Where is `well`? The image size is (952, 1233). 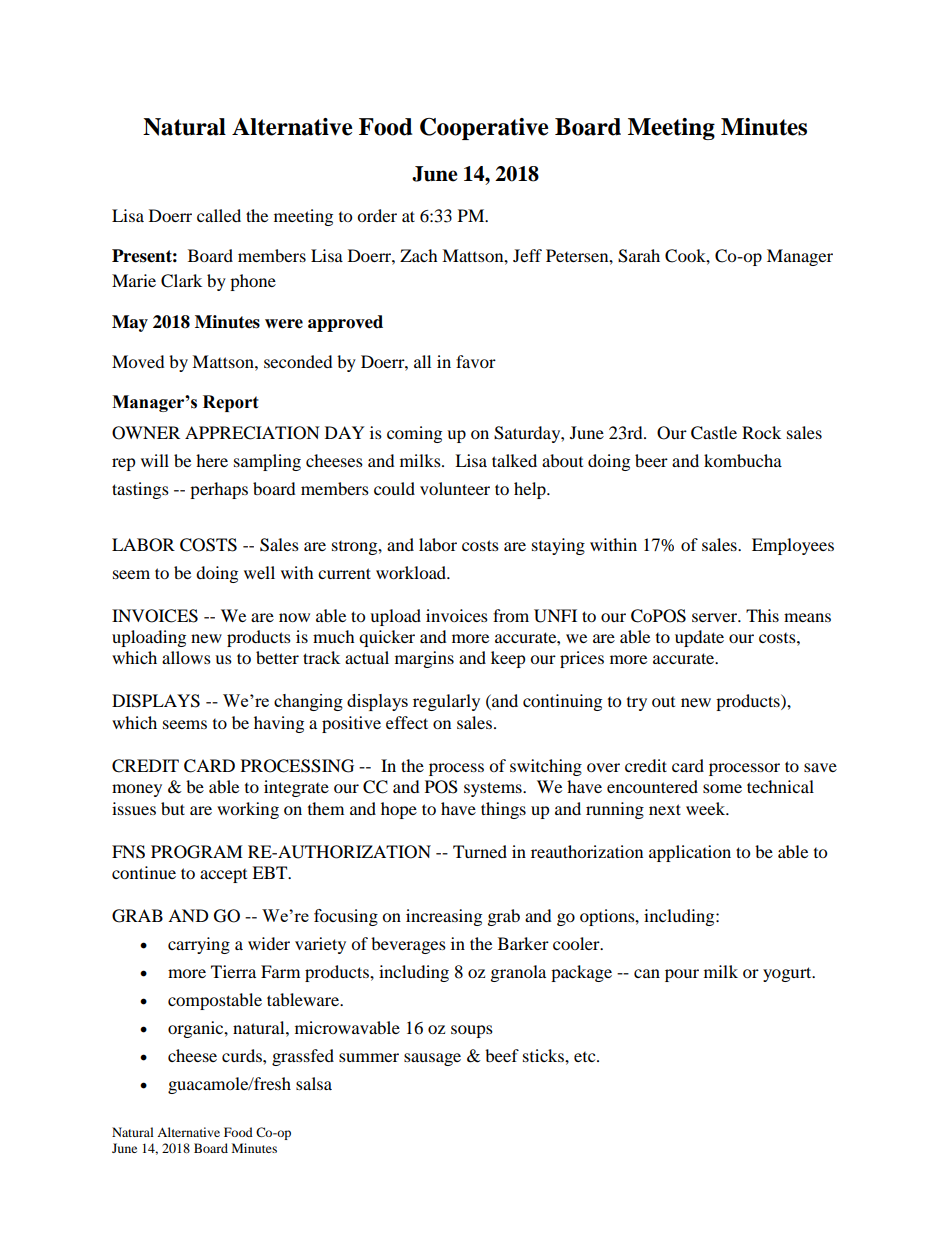
well is located at coordinates (259, 572).
